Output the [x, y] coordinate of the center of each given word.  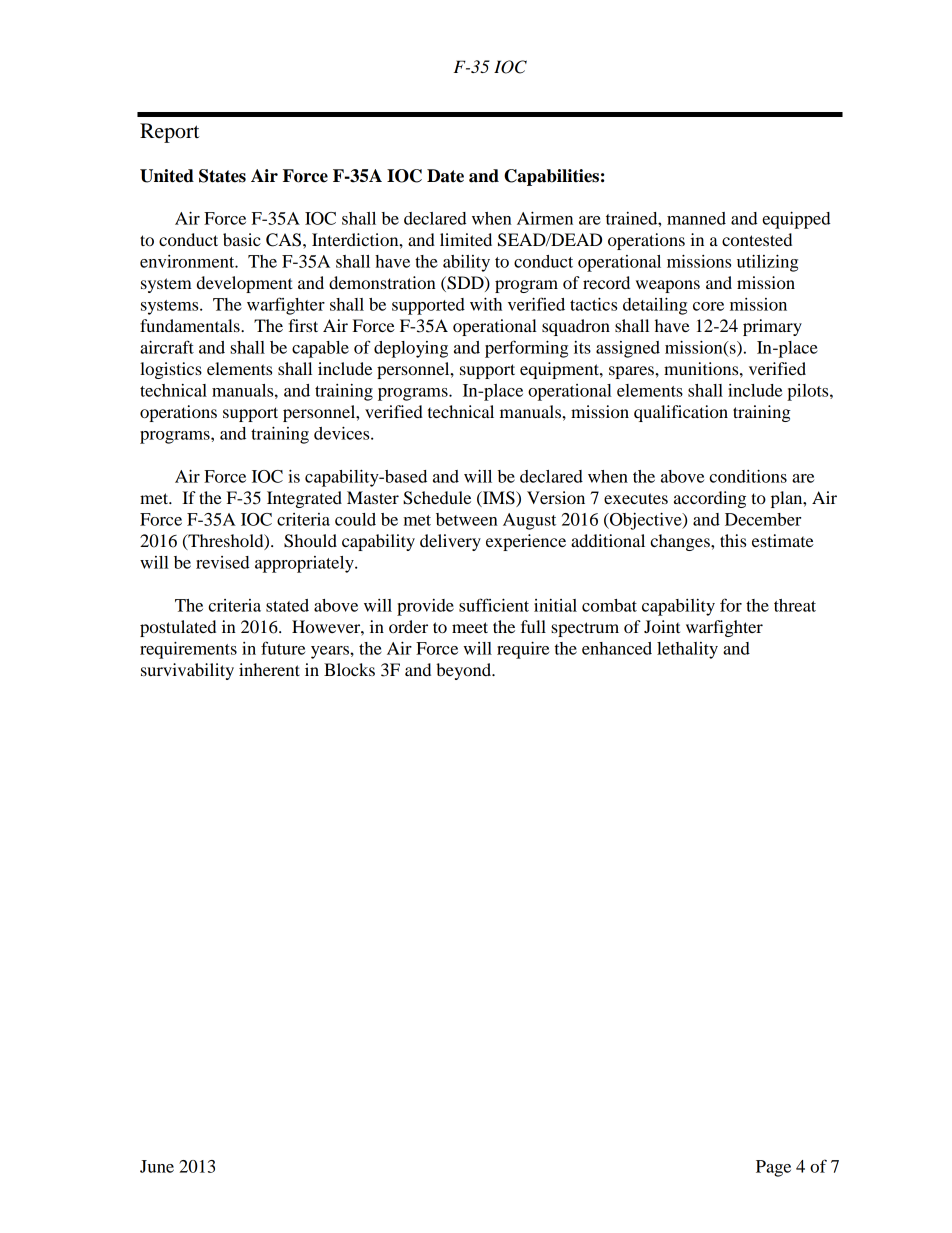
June [157, 1166]
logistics [171, 370]
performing [526, 349]
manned [696, 218]
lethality [687, 650]
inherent [269, 669]
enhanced [617, 648]
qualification [681, 413]
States [222, 176]
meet [470, 627]
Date [445, 176]
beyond [465, 671]
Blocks [349, 669]
